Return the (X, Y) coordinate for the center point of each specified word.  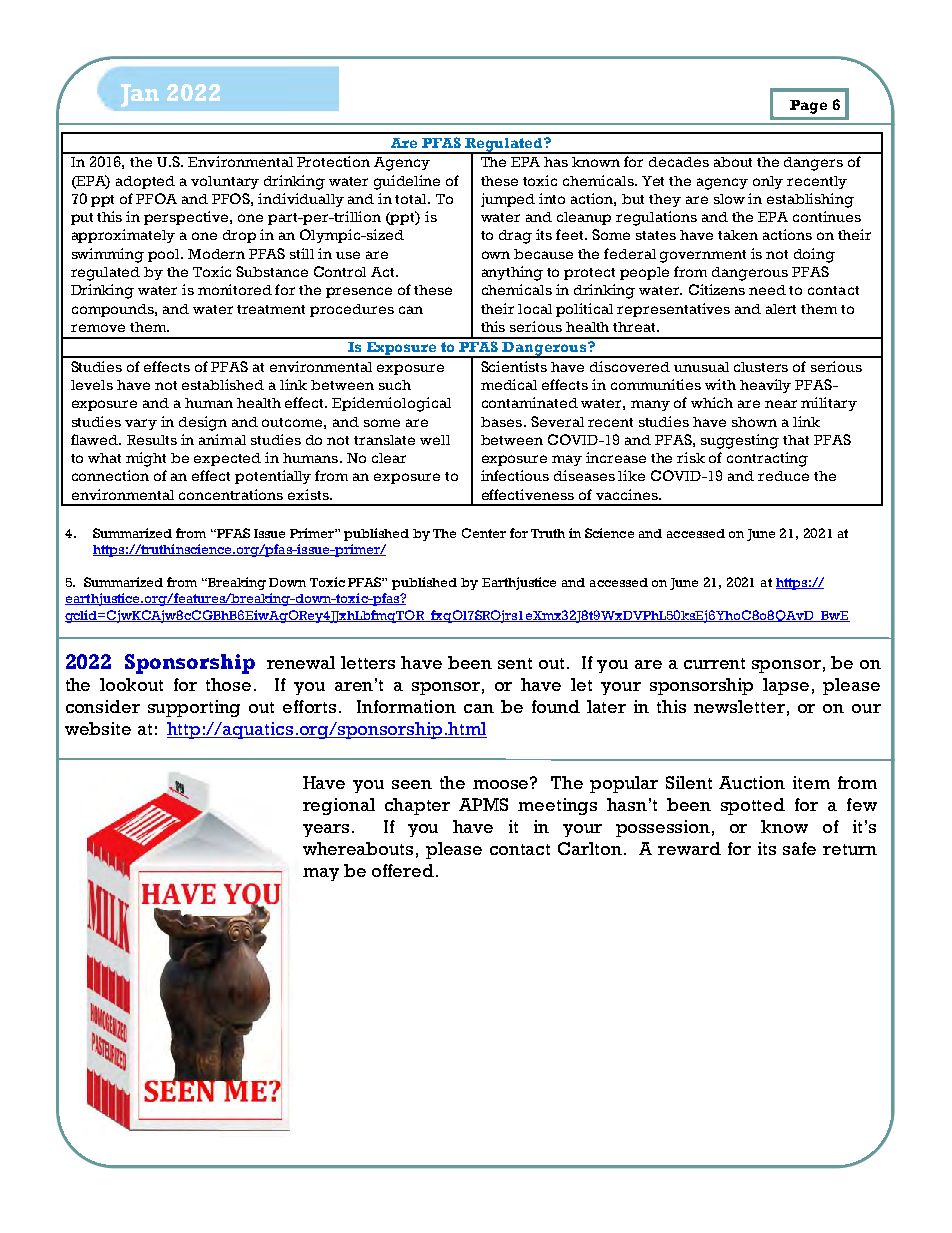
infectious (515, 475)
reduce (783, 476)
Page (808, 107)
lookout (131, 684)
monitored (235, 289)
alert (781, 309)
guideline (407, 182)
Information (406, 706)
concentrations (231, 494)
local (535, 309)
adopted (145, 182)
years (326, 830)
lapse (786, 686)
